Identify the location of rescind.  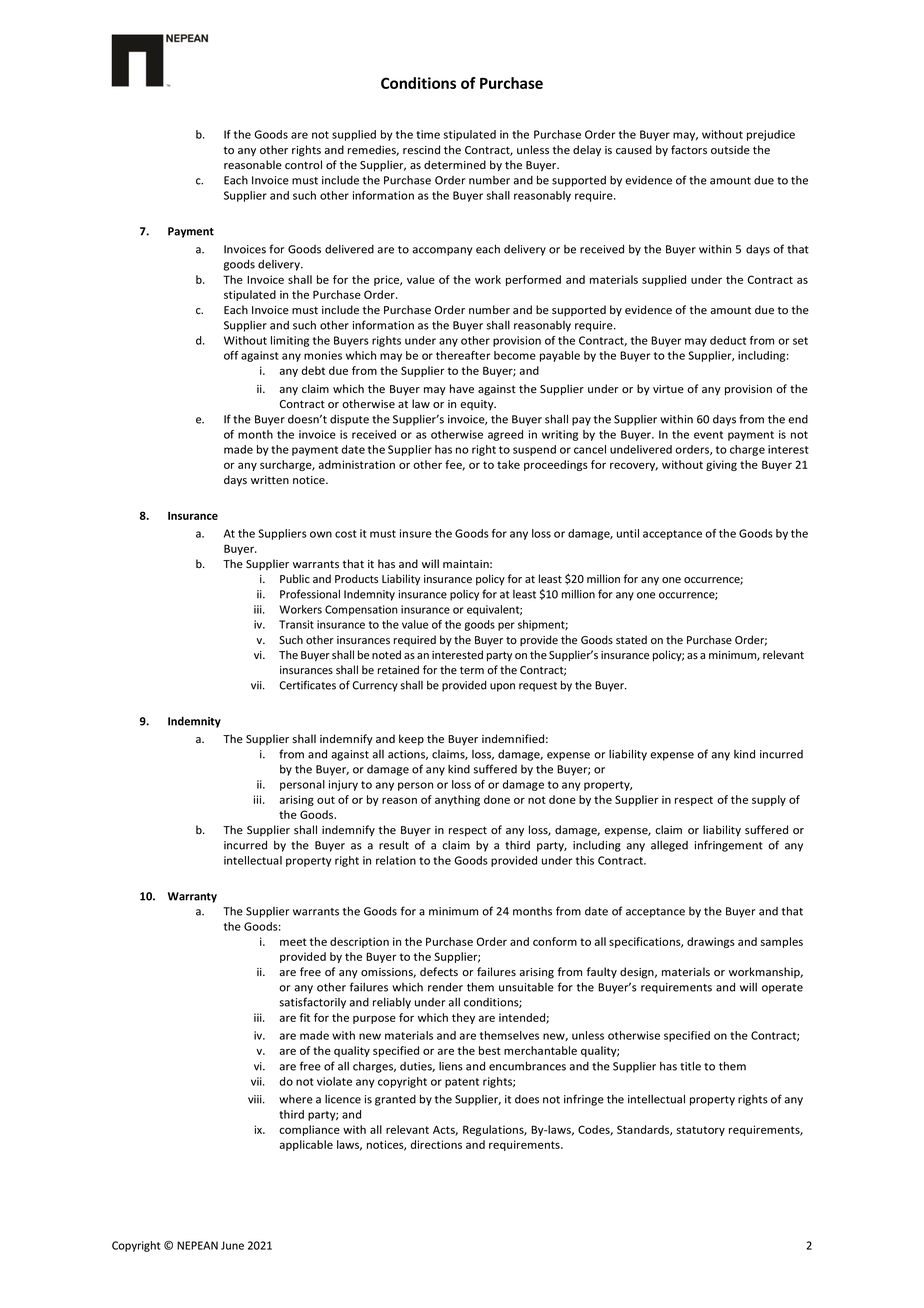
(421, 150).
